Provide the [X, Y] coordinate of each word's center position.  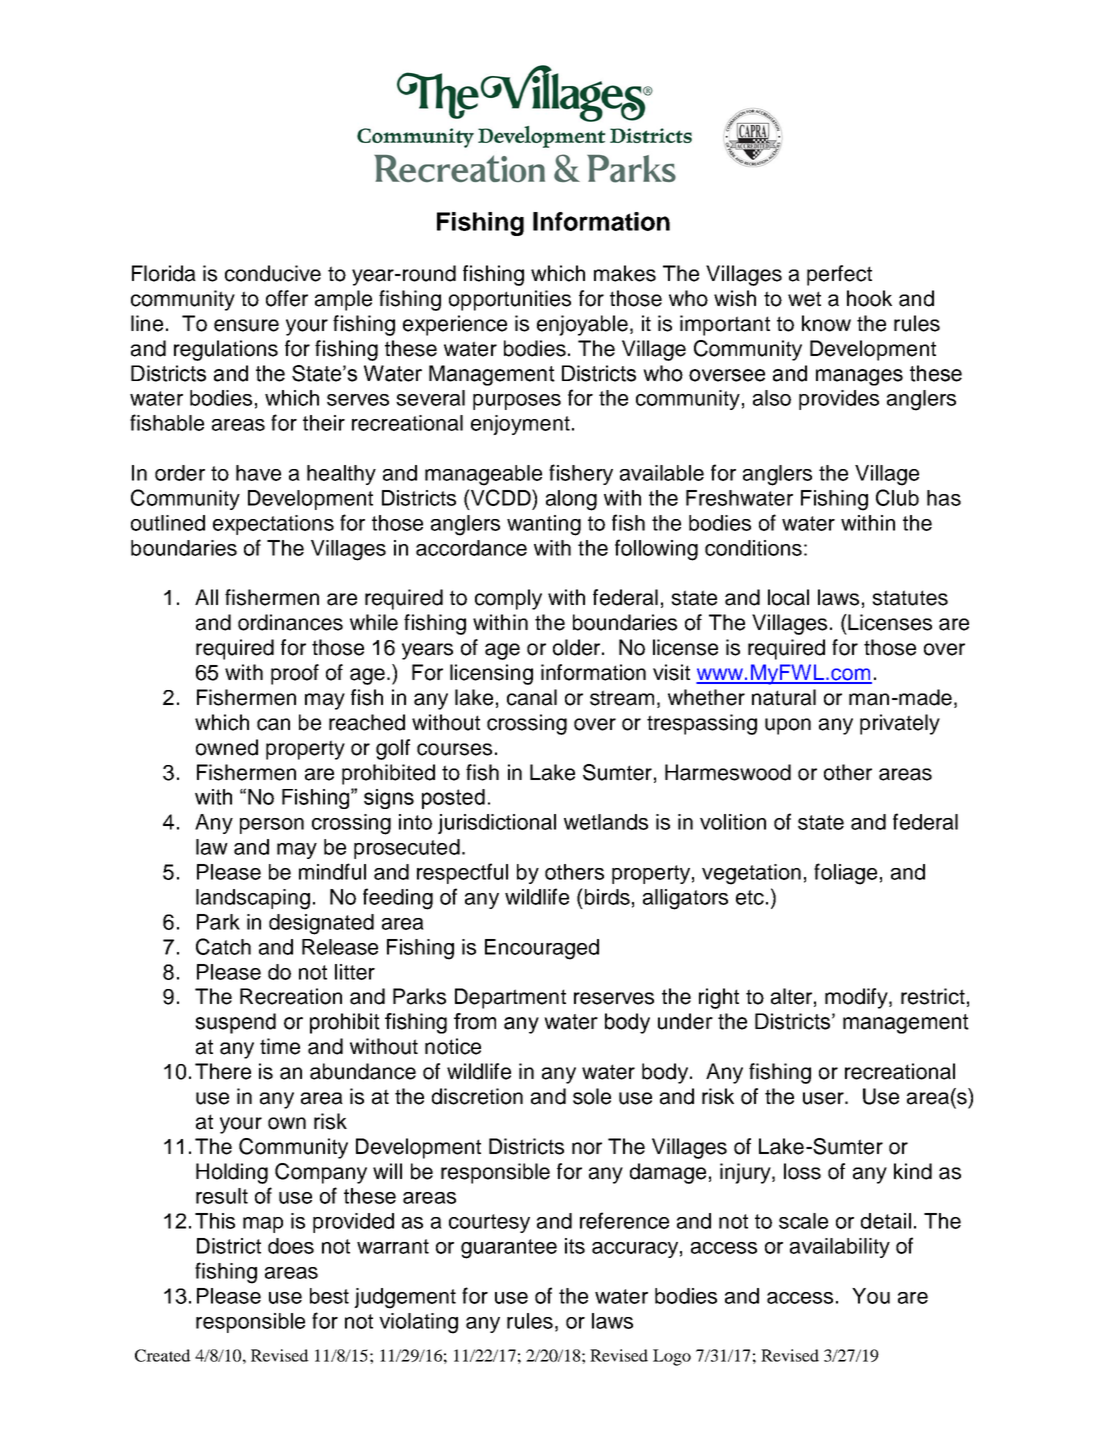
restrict [933, 996]
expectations [273, 525]
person [272, 826]
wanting [544, 525]
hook [869, 298]
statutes [910, 598]
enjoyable [582, 325]
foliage [845, 874]
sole [592, 1096]
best [329, 1296]
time [280, 1046]
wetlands [606, 822]
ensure [246, 325]
